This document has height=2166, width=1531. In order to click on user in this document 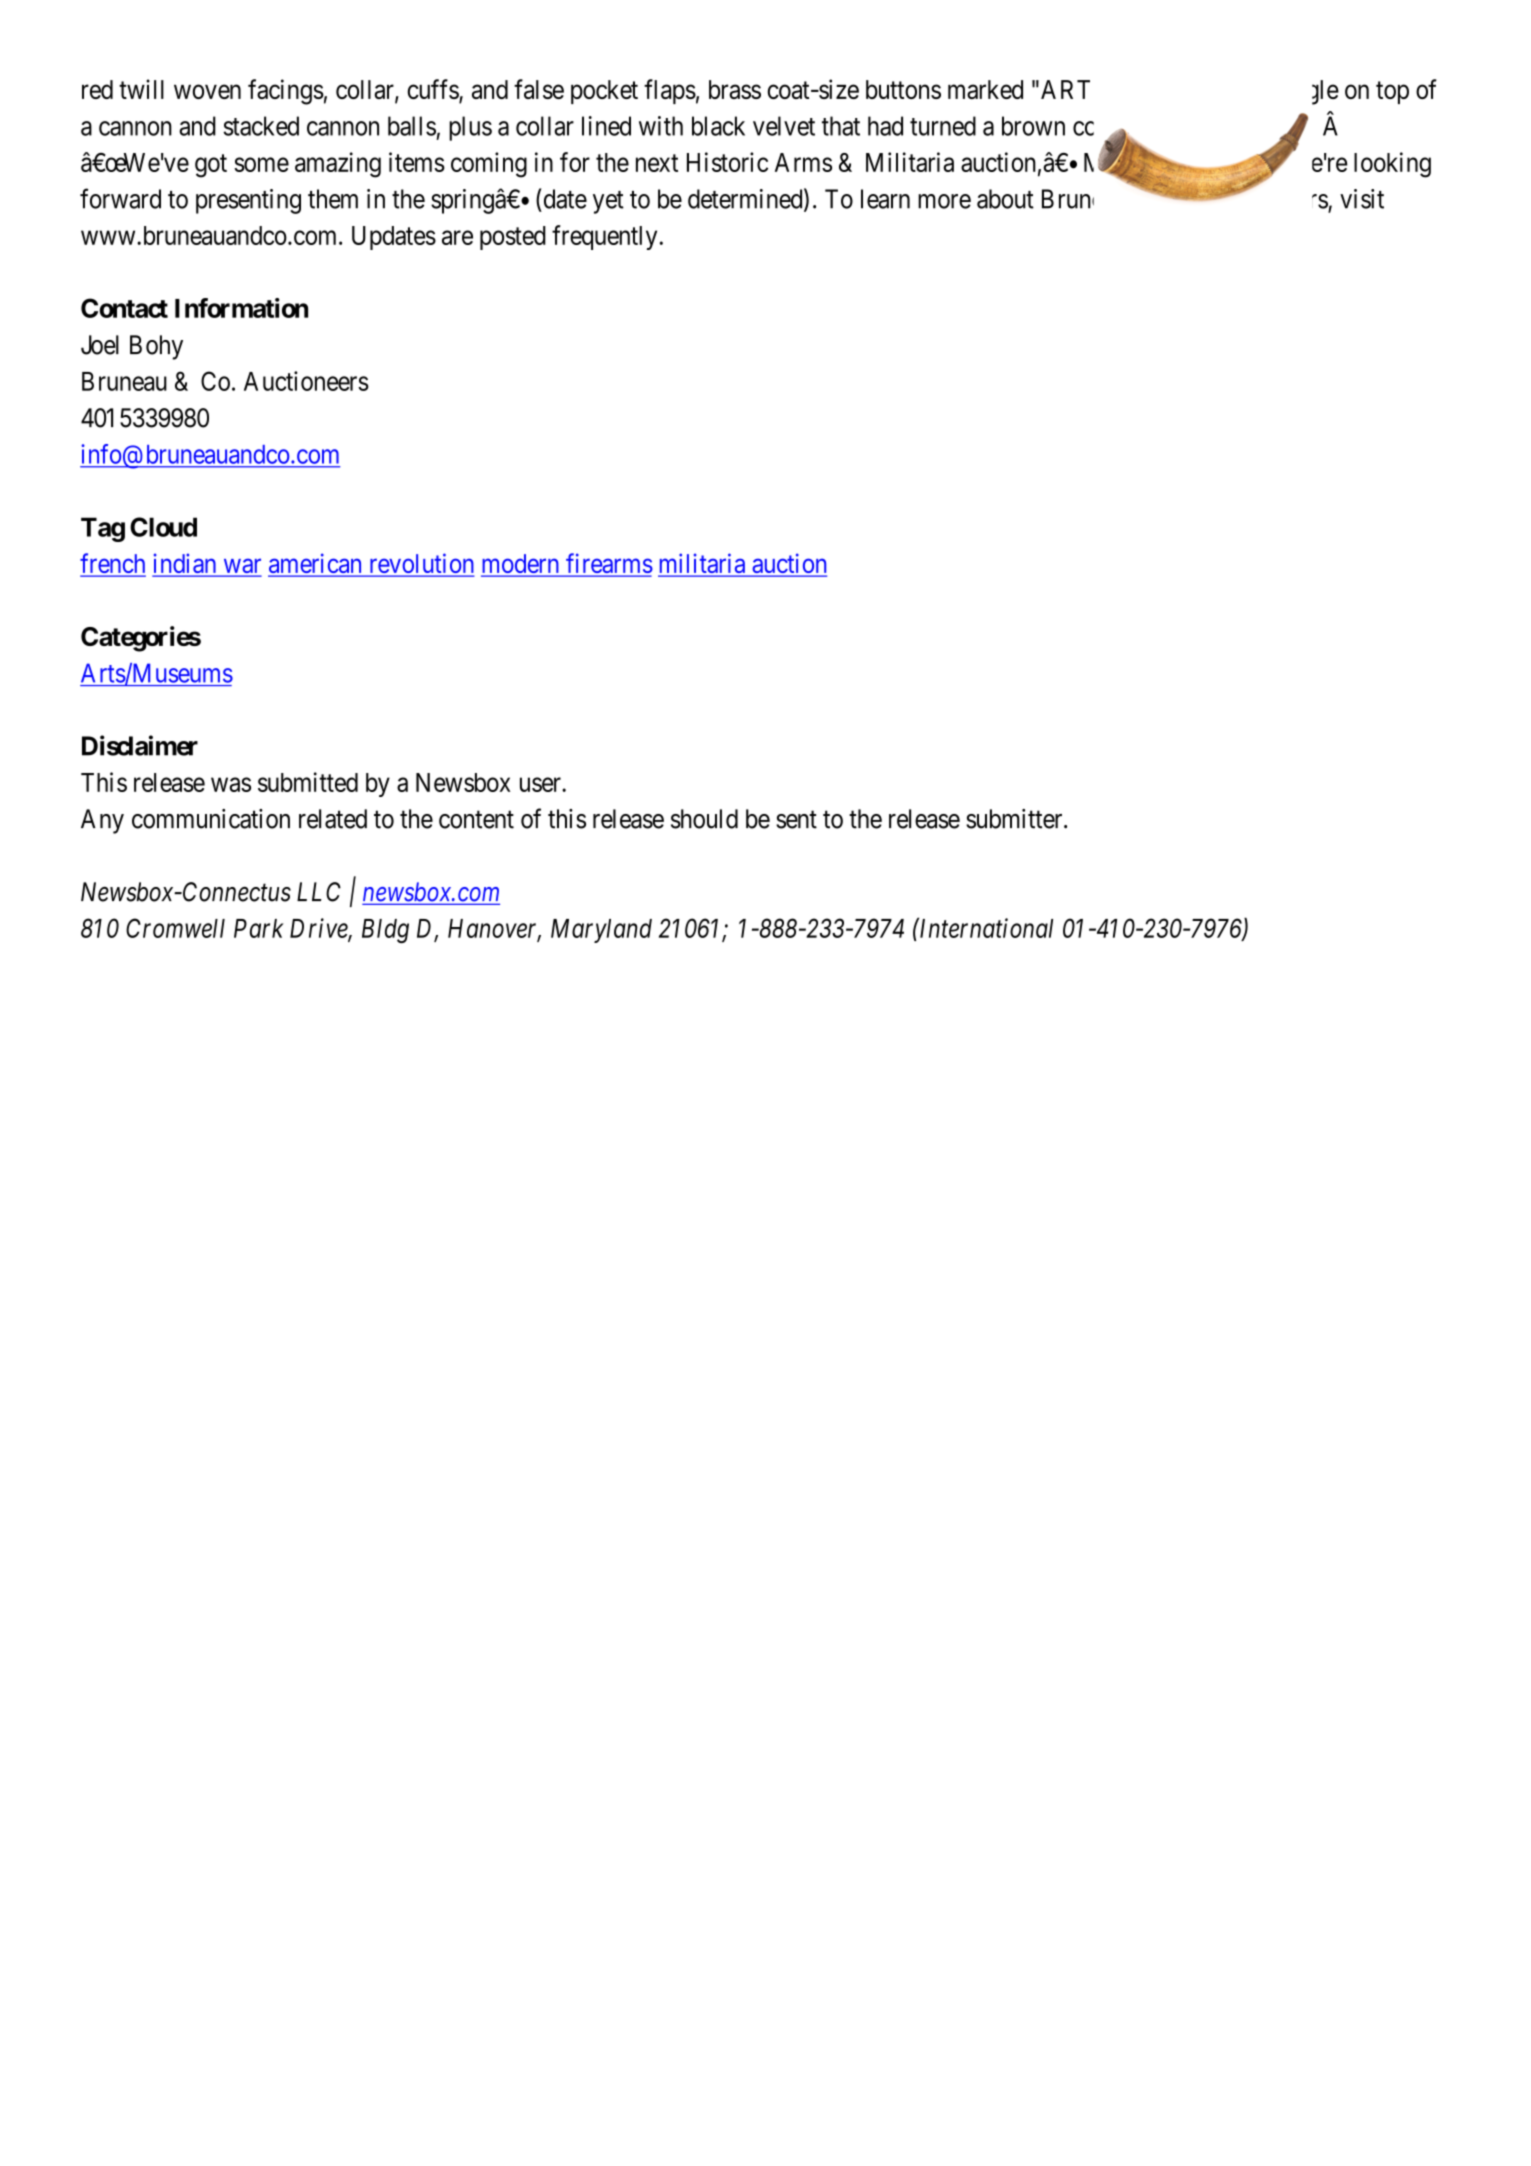, I will do `click(541, 784)`.
